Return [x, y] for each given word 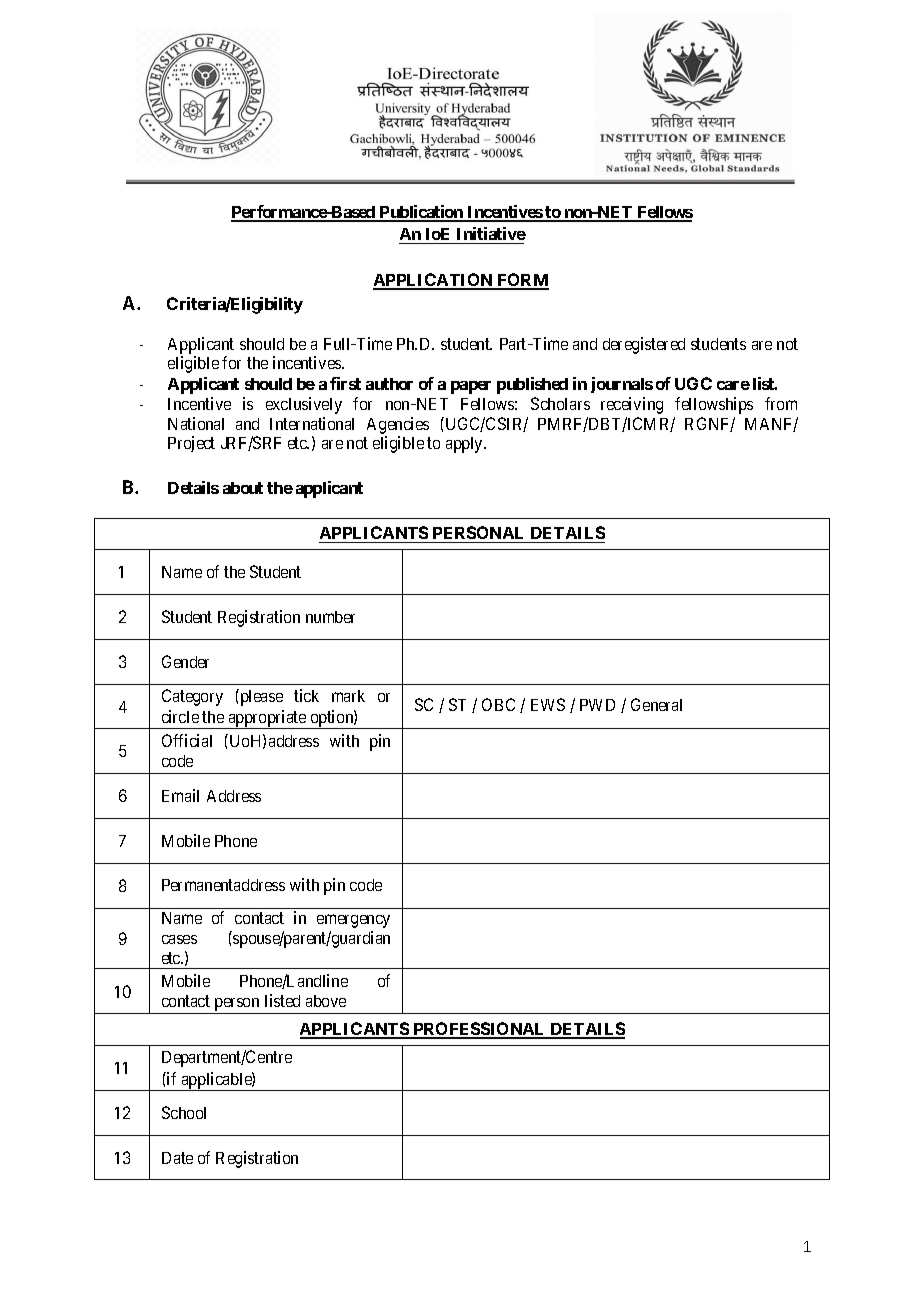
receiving [632, 405]
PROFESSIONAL [479, 1030]
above [326, 1001]
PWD [597, 705]
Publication [421, 213]
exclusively [304, 405]
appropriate [267, 719]
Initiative [490, 235]
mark [348, 696]
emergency [353, 921]
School [184, 1112]
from [781, 403]
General [656, 704]
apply [466, 445]
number [330, 617]
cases [179, 939]
